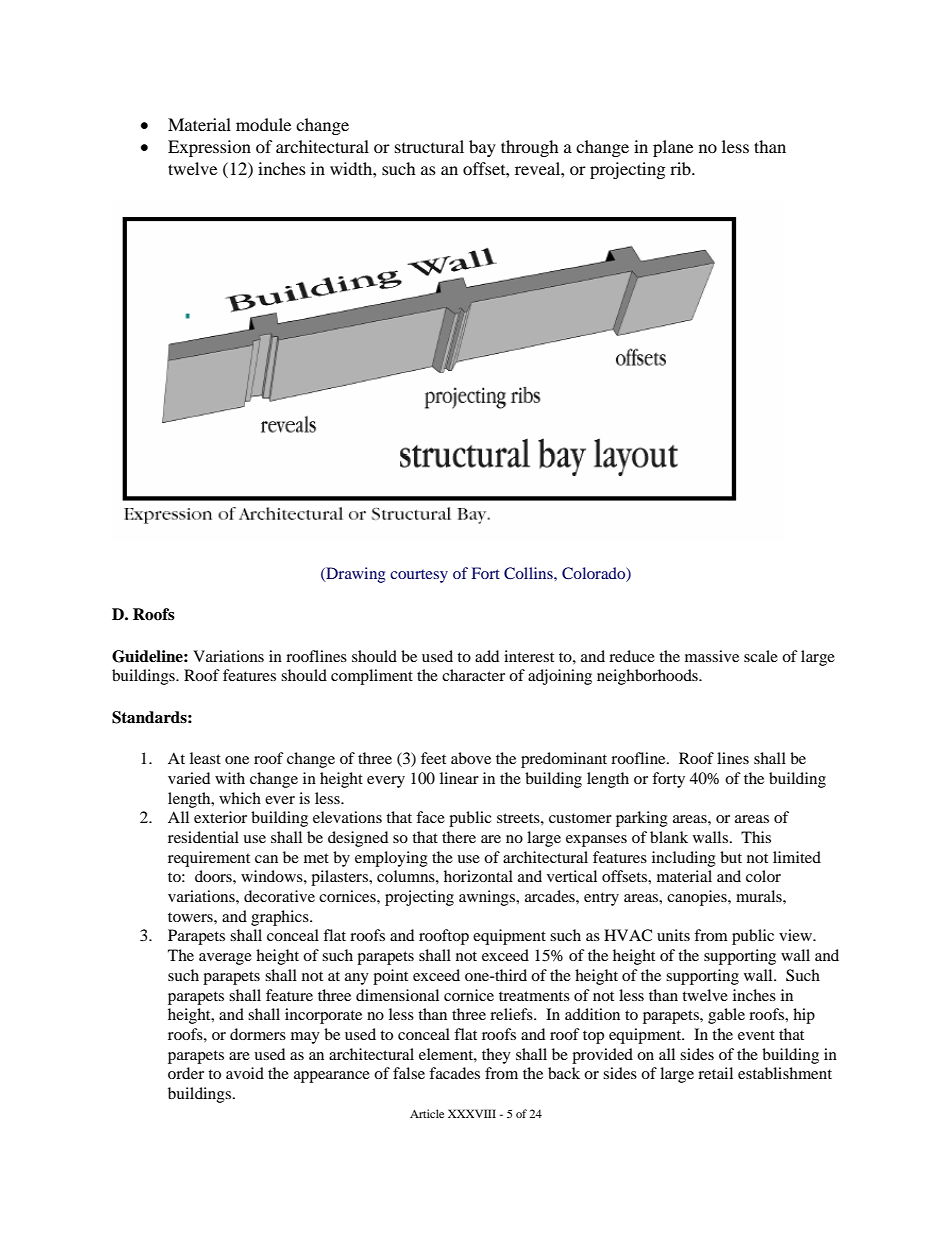 This screenshot has height=1233, width=952. What do you see at coordinates (482, 148) in the screenshot?
I see `bay` at bounding box center [482, 148].
